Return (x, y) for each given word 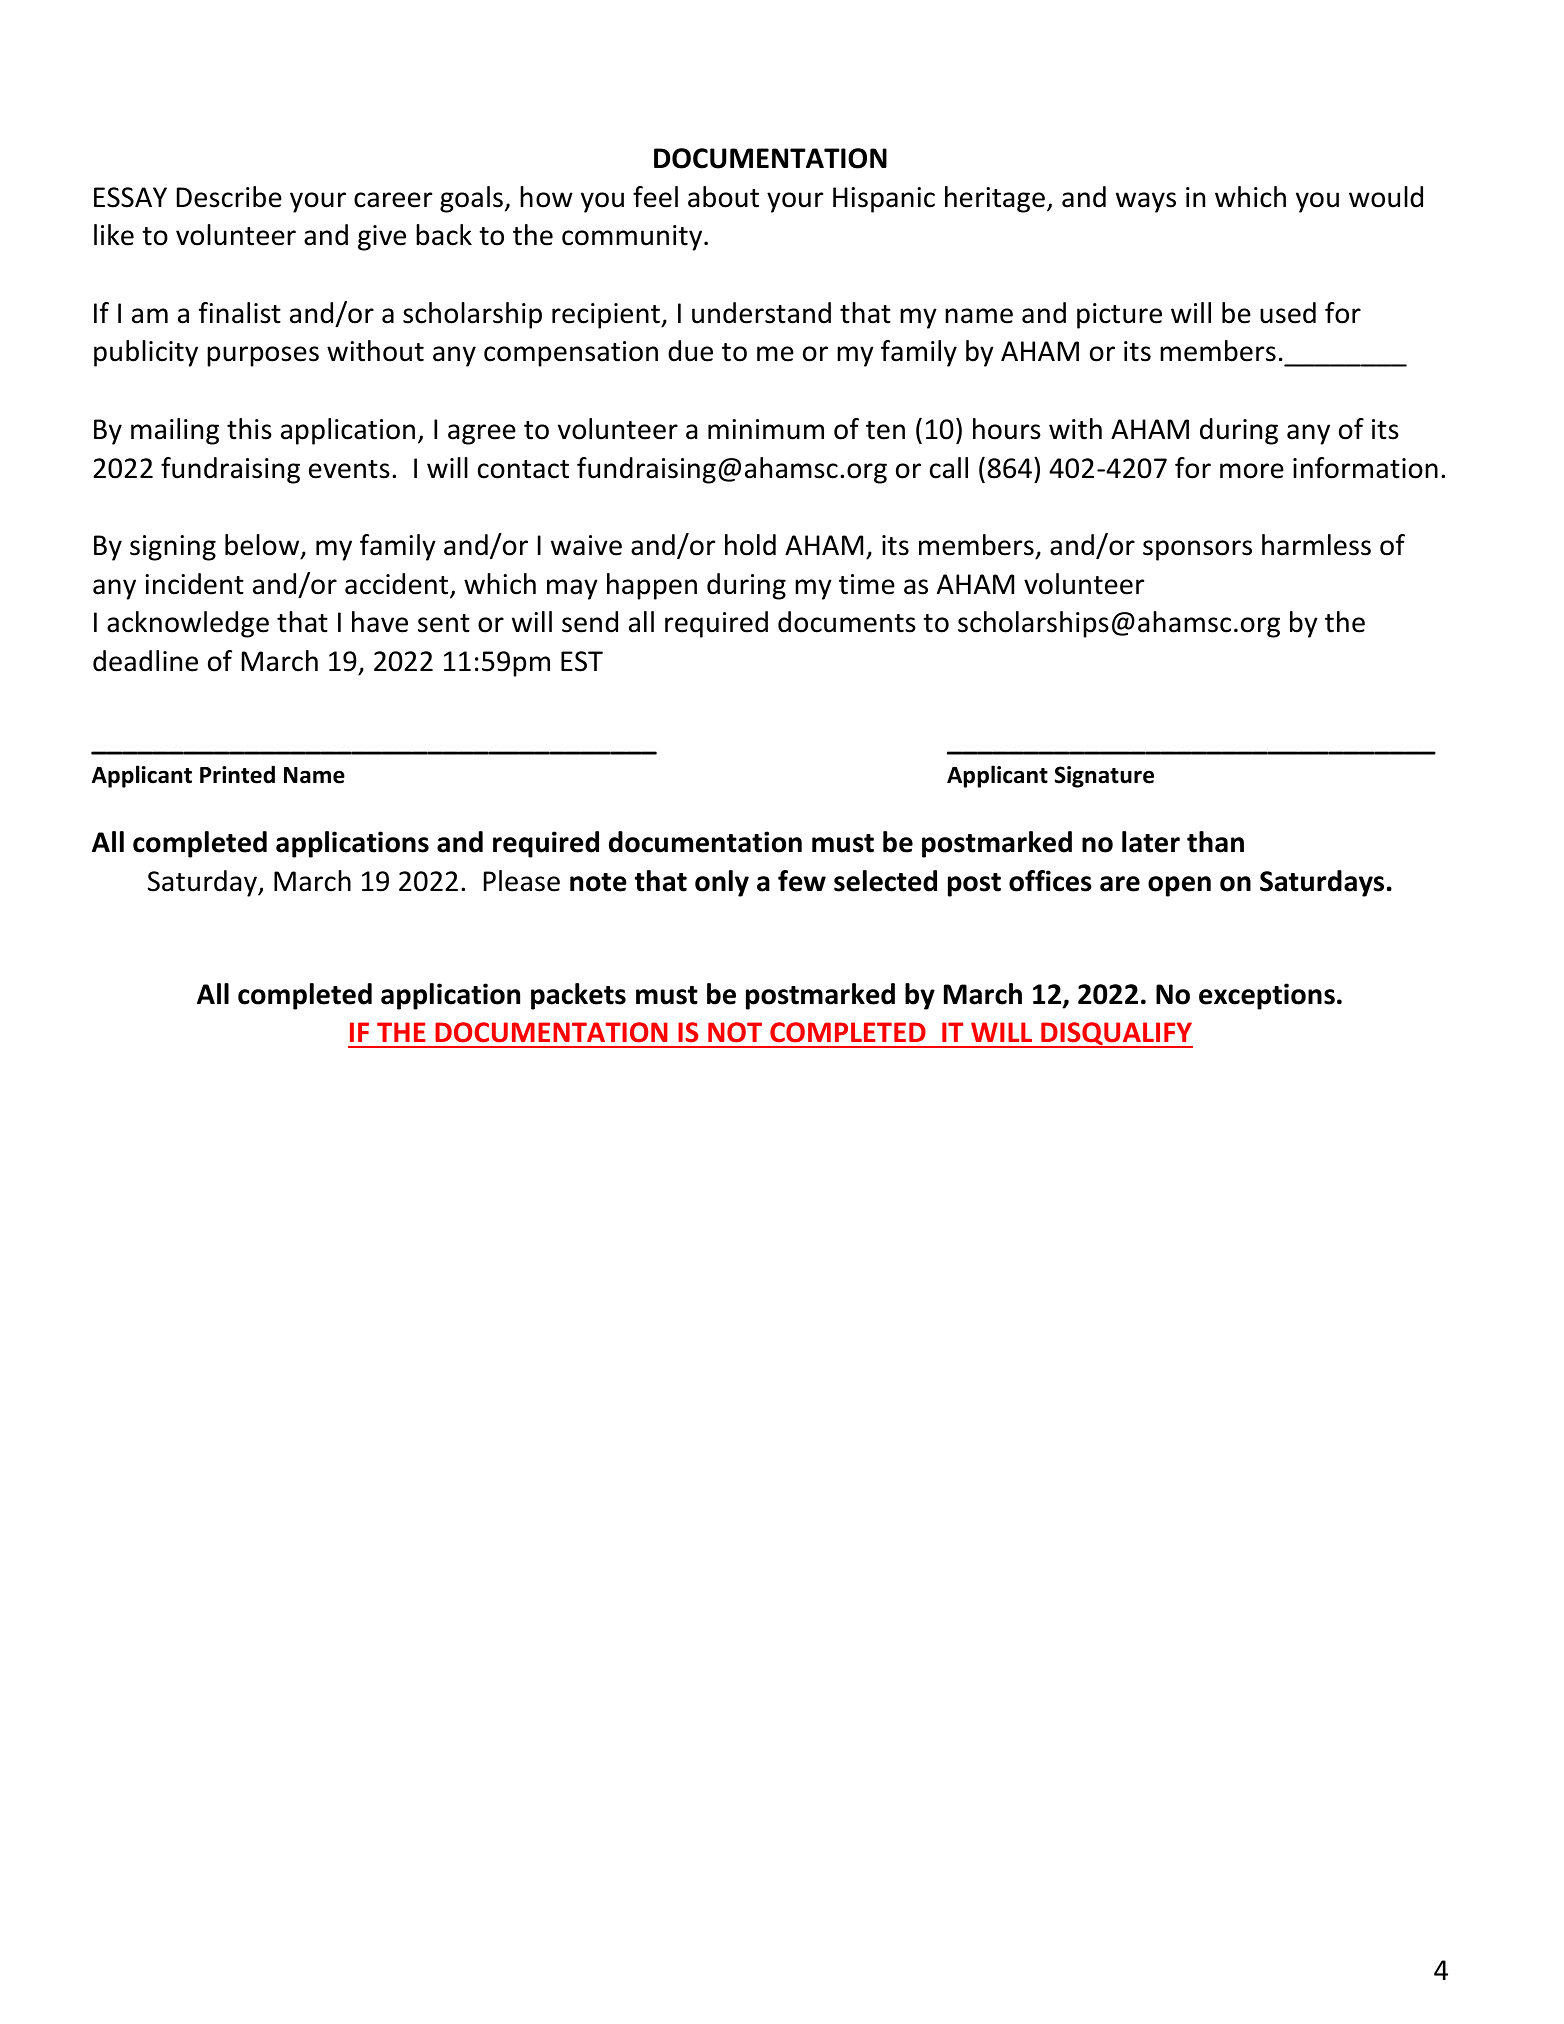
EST (582, 661)
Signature (1104, 777)
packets (578, 996)
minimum (766, 429)
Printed (237, 774)
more (1252, 471)
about (723, 197)
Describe (229, 197)
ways (1146, 202)
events (349, 469)
